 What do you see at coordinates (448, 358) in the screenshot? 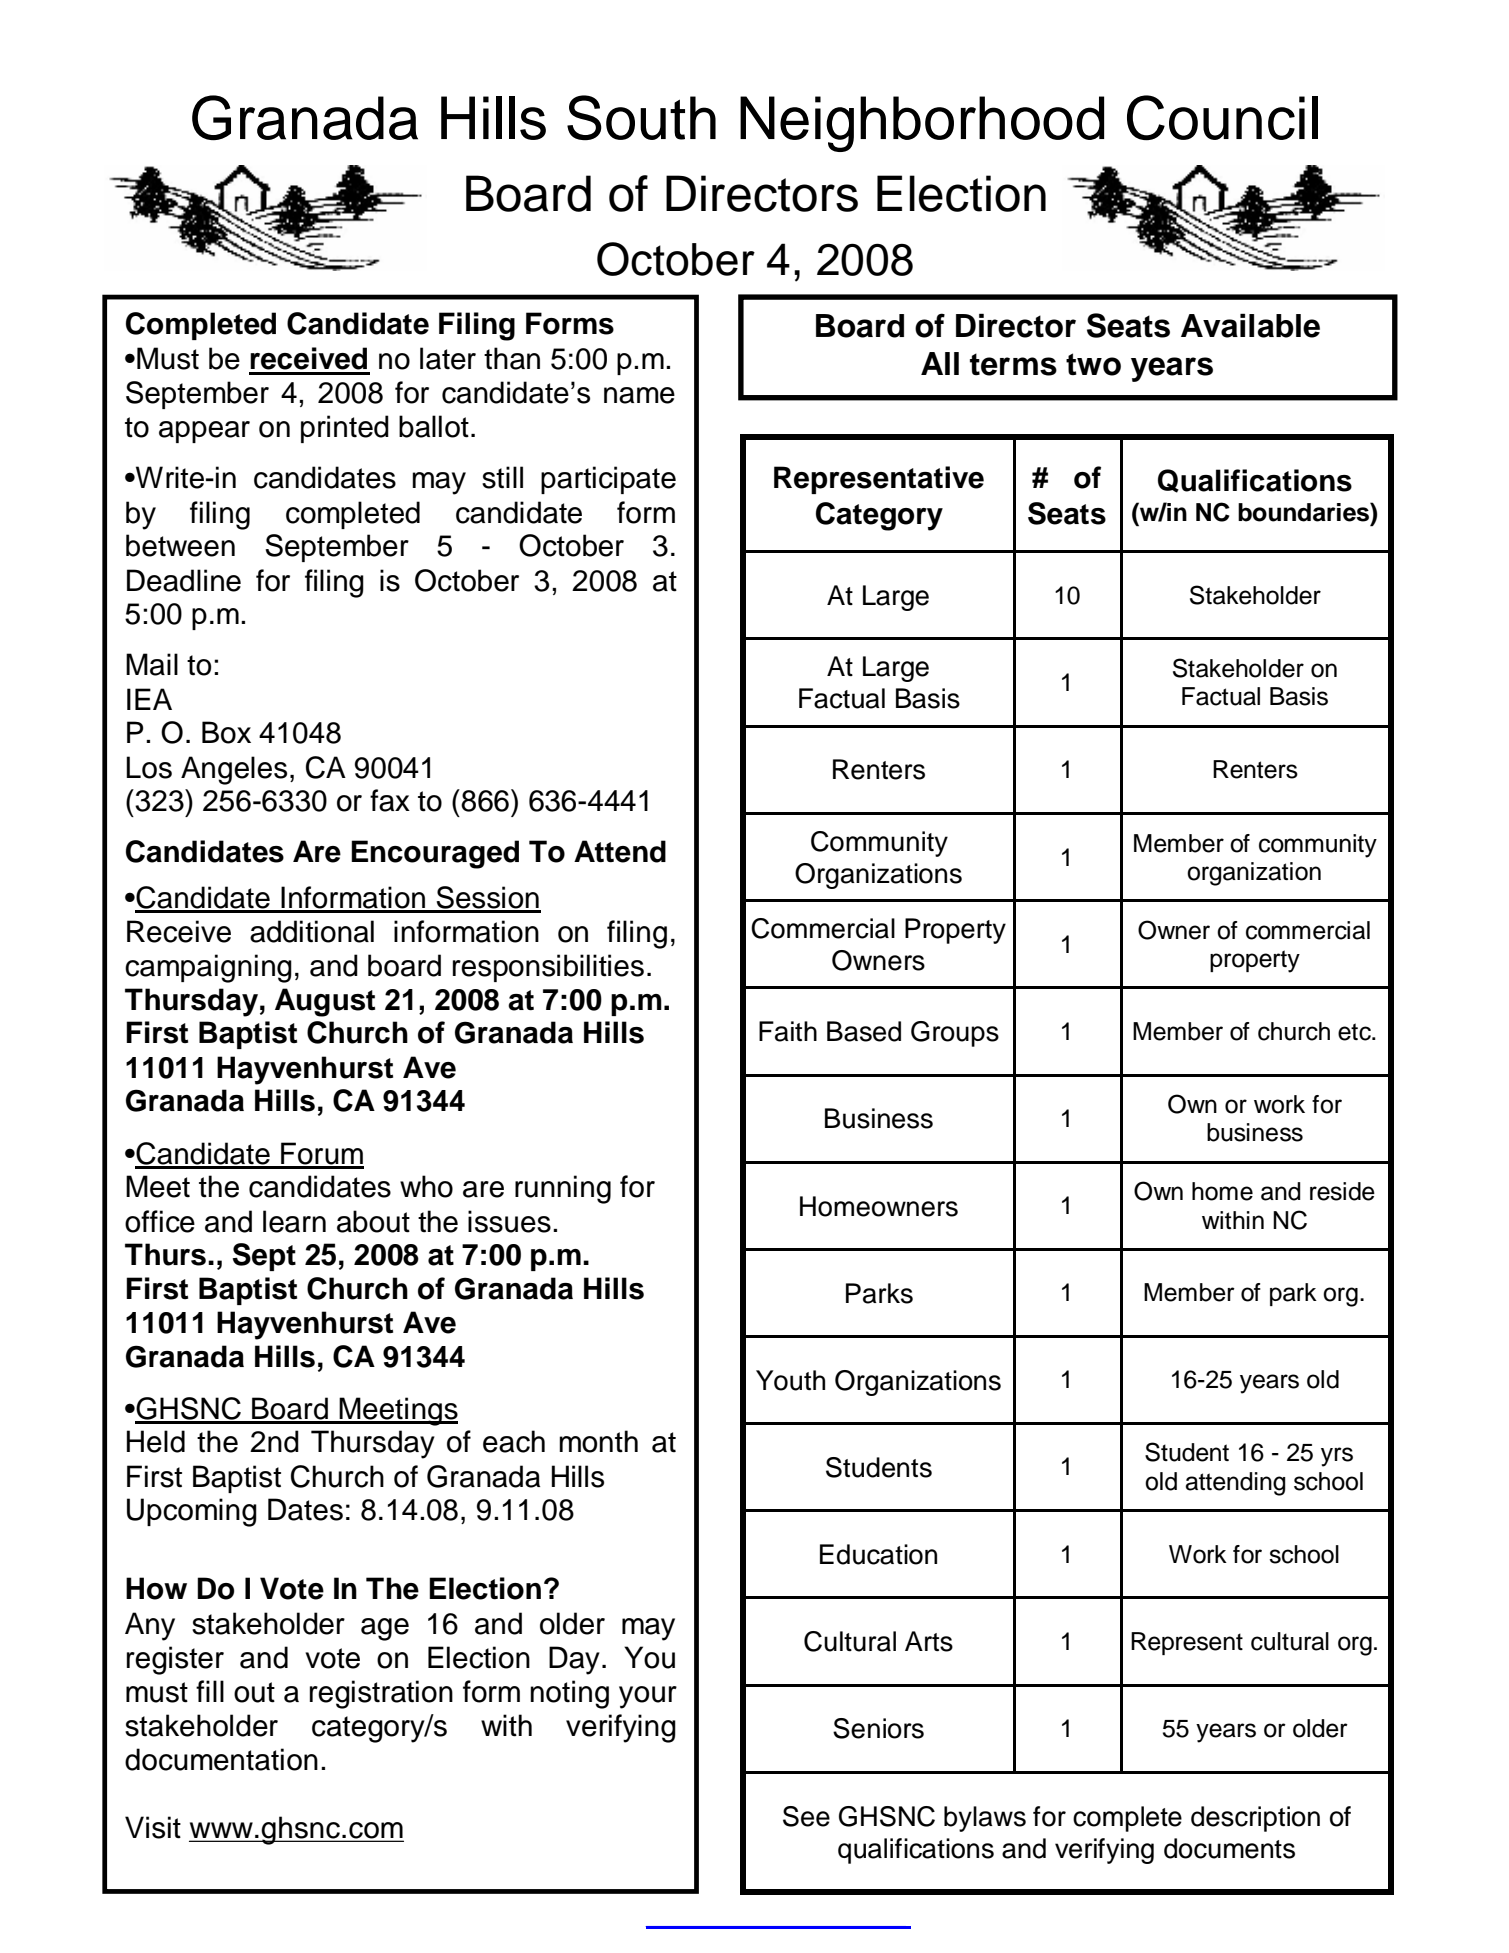
I see `later` at bounding box center [448, 358].
